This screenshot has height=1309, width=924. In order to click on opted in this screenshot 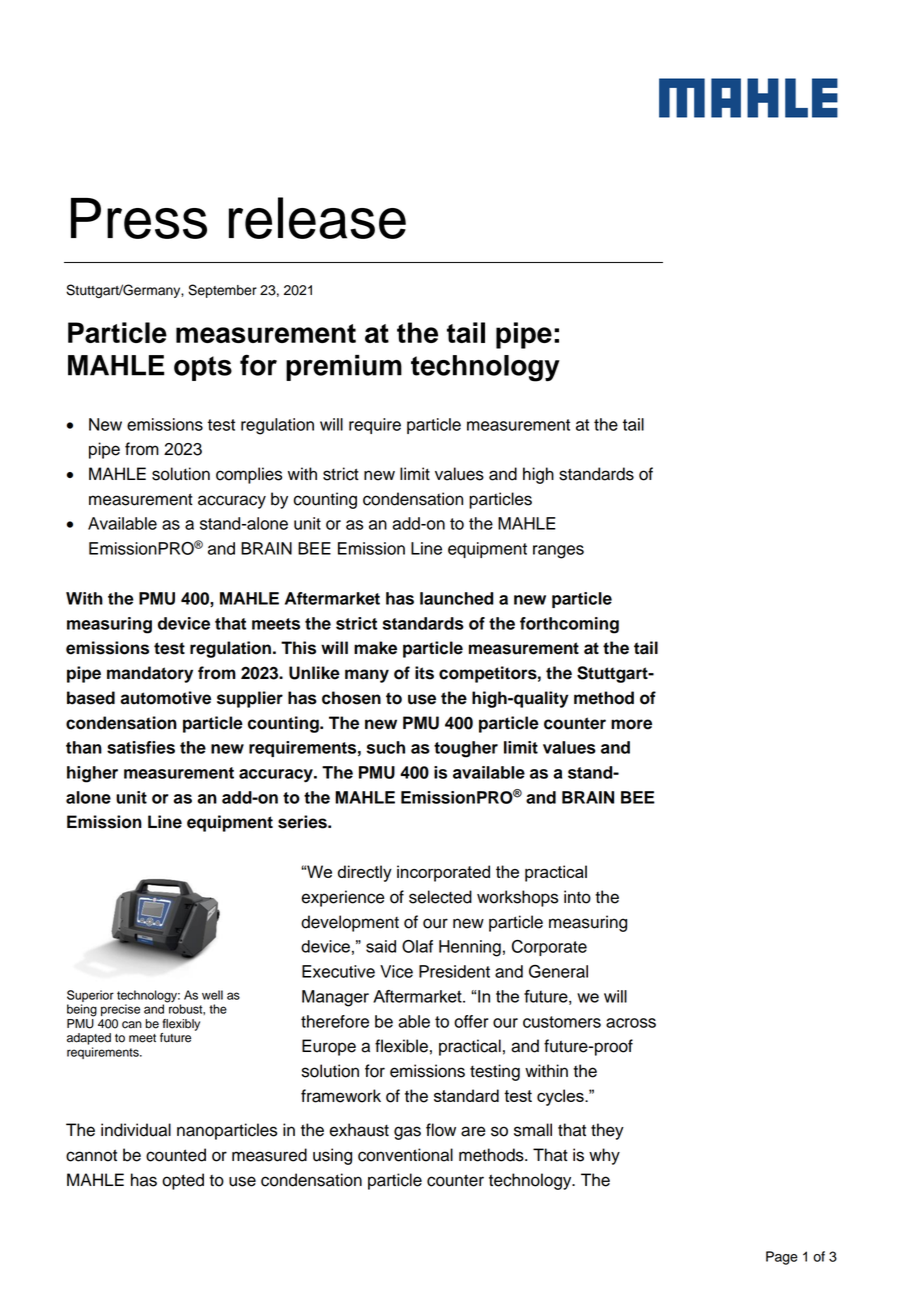, I will do `click(183, 1181)`.
